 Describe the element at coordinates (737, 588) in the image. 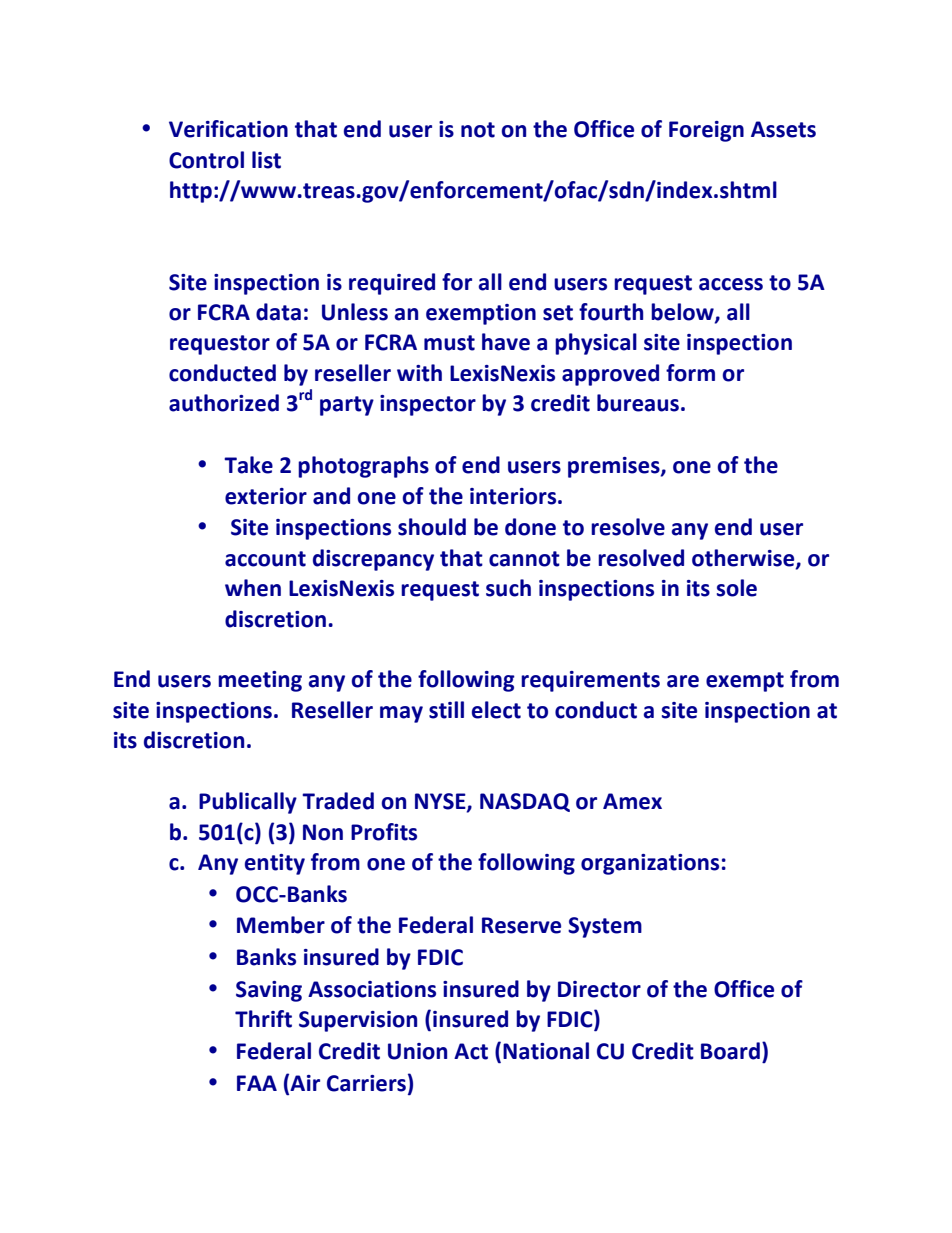

I see `sole` at that location.
